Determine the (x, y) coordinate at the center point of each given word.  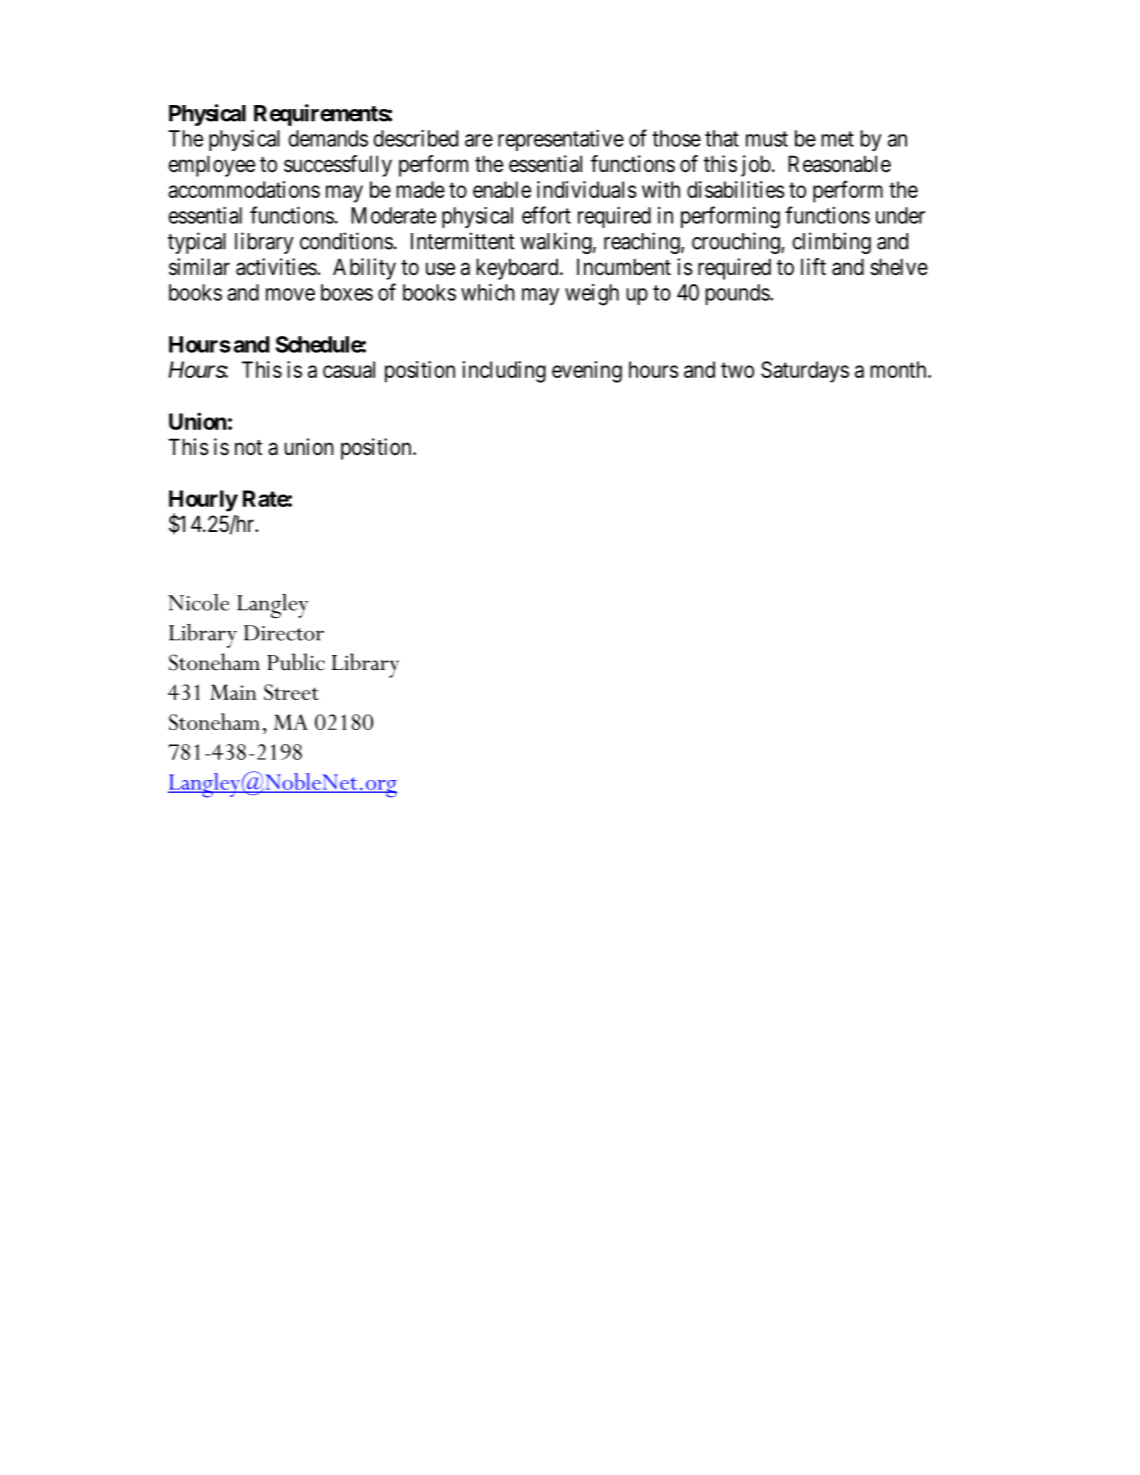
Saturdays (805, 372)
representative (561, 140)
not (248, 448)
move (290, 294)
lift (813, 266)
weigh (592, 295)
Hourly (203, 502)
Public (296, 662)
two (737, 370)
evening (587, 372)
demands (328, 138)
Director (284, 633)
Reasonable (839, 164)
